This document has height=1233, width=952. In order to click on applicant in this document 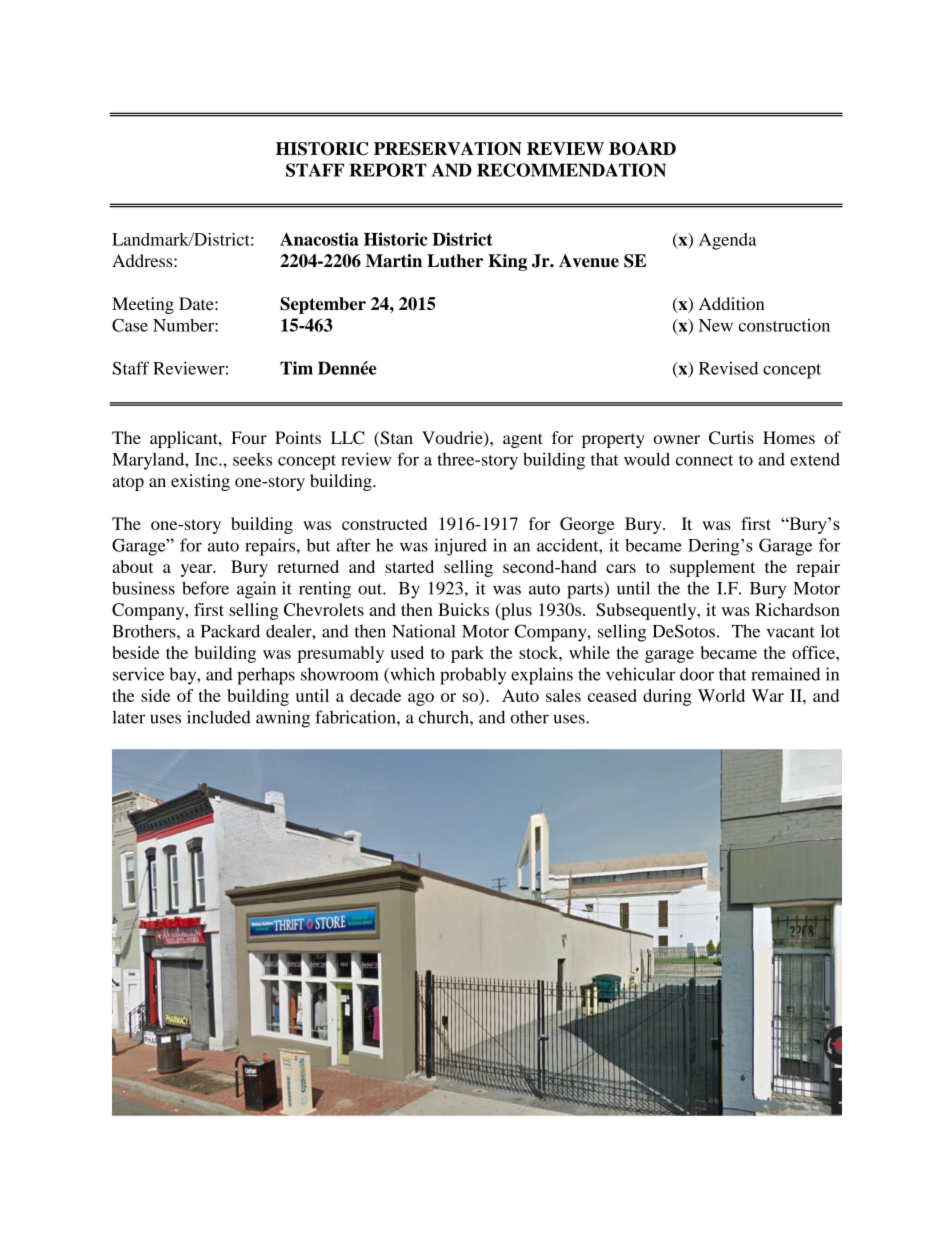, I will do `click(185, 439)`.
